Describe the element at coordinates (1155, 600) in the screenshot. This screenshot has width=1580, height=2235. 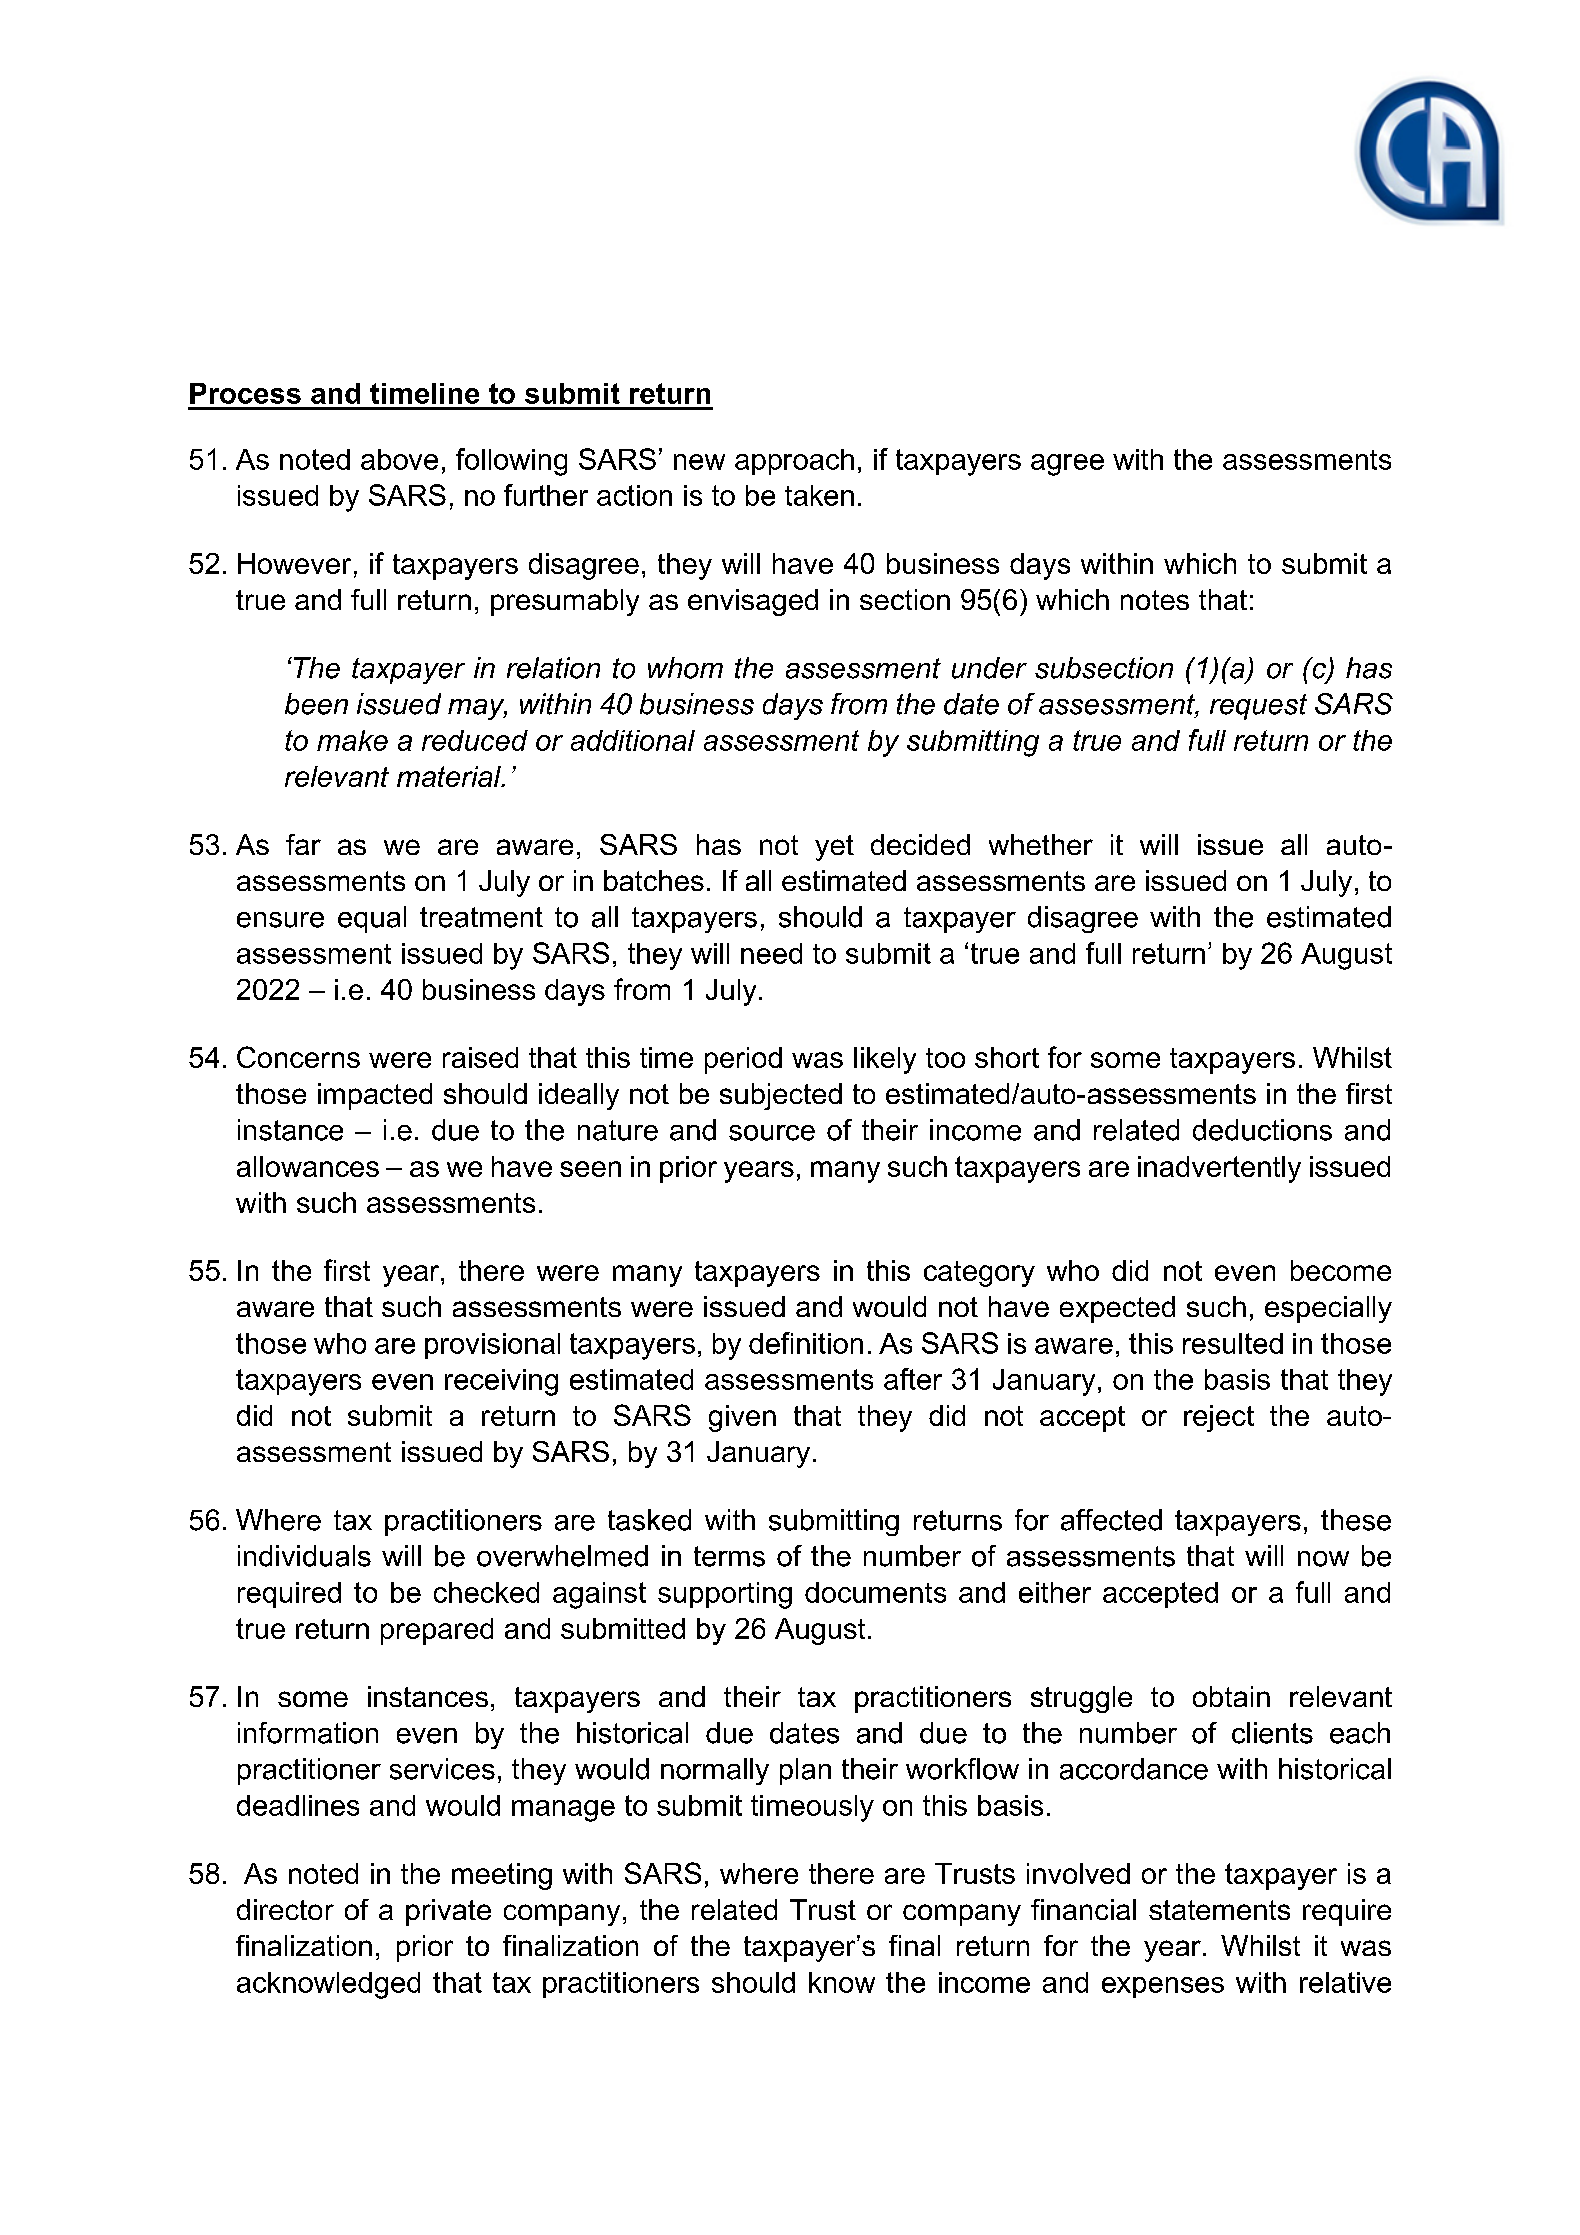
I see `notes` at that location.
